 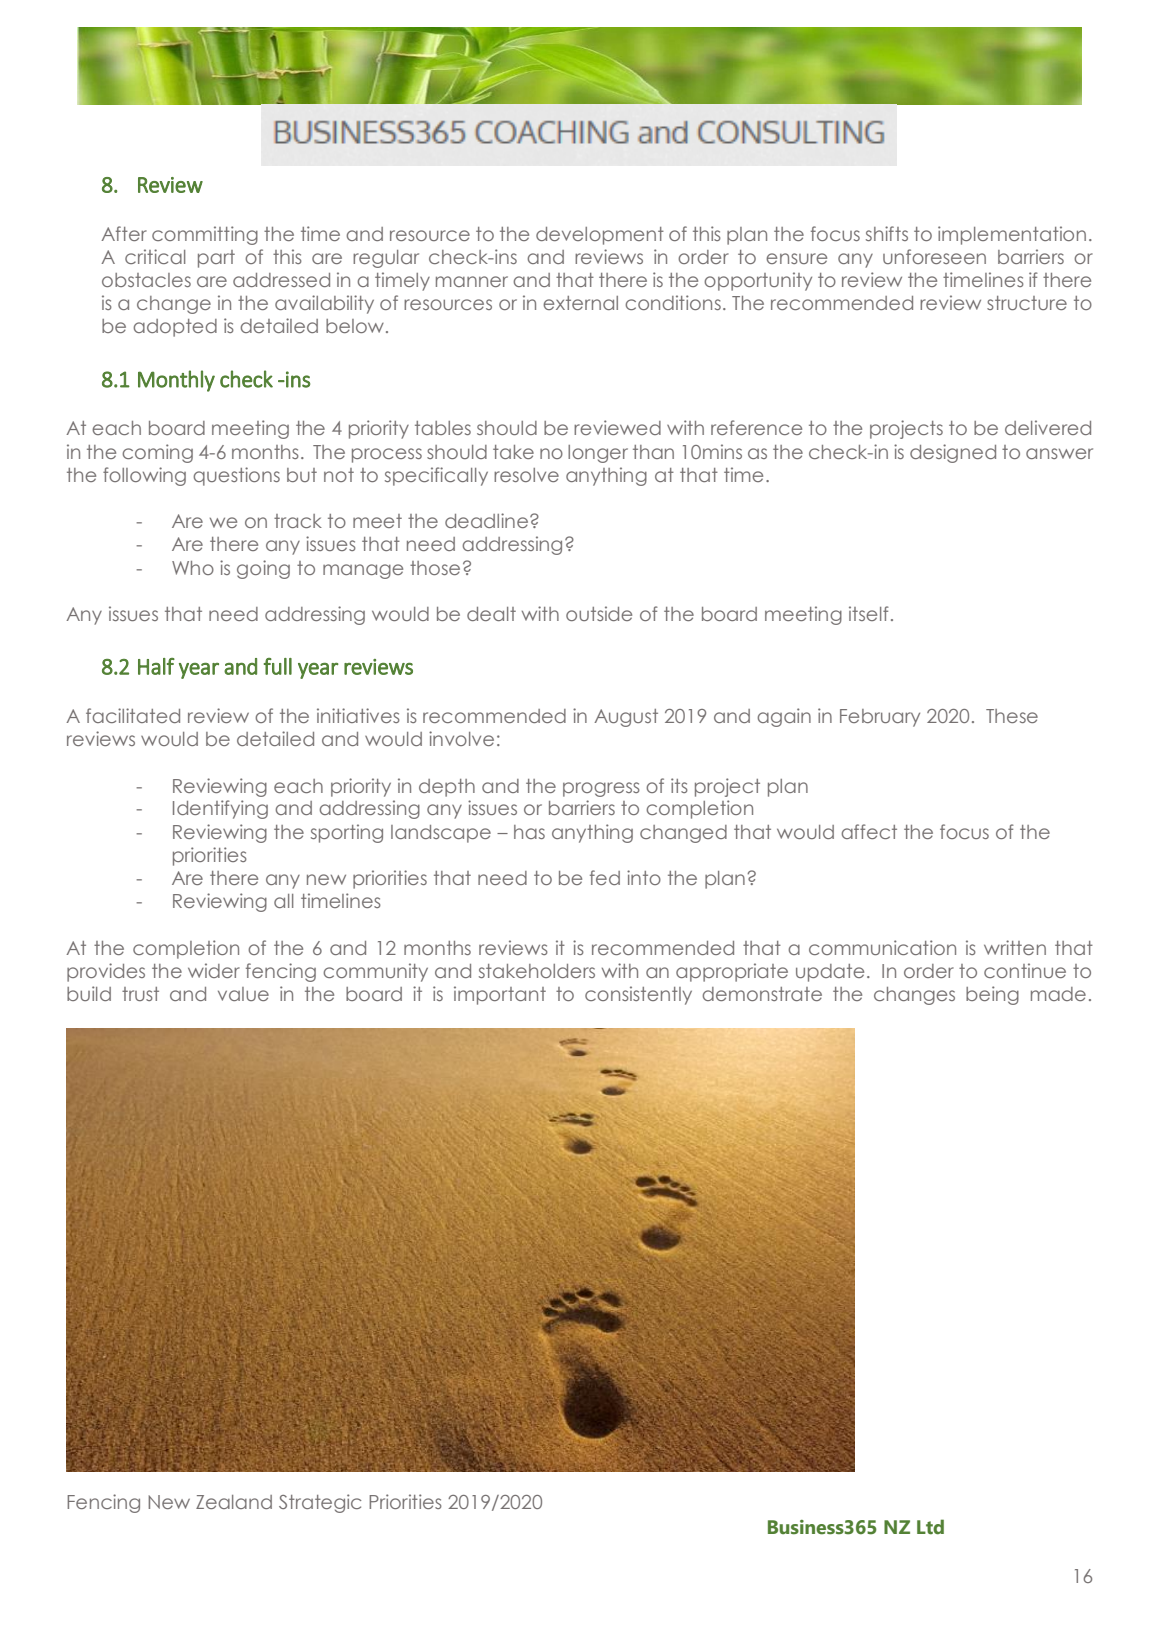 I want to click on part, so click(x=216, y=259).
